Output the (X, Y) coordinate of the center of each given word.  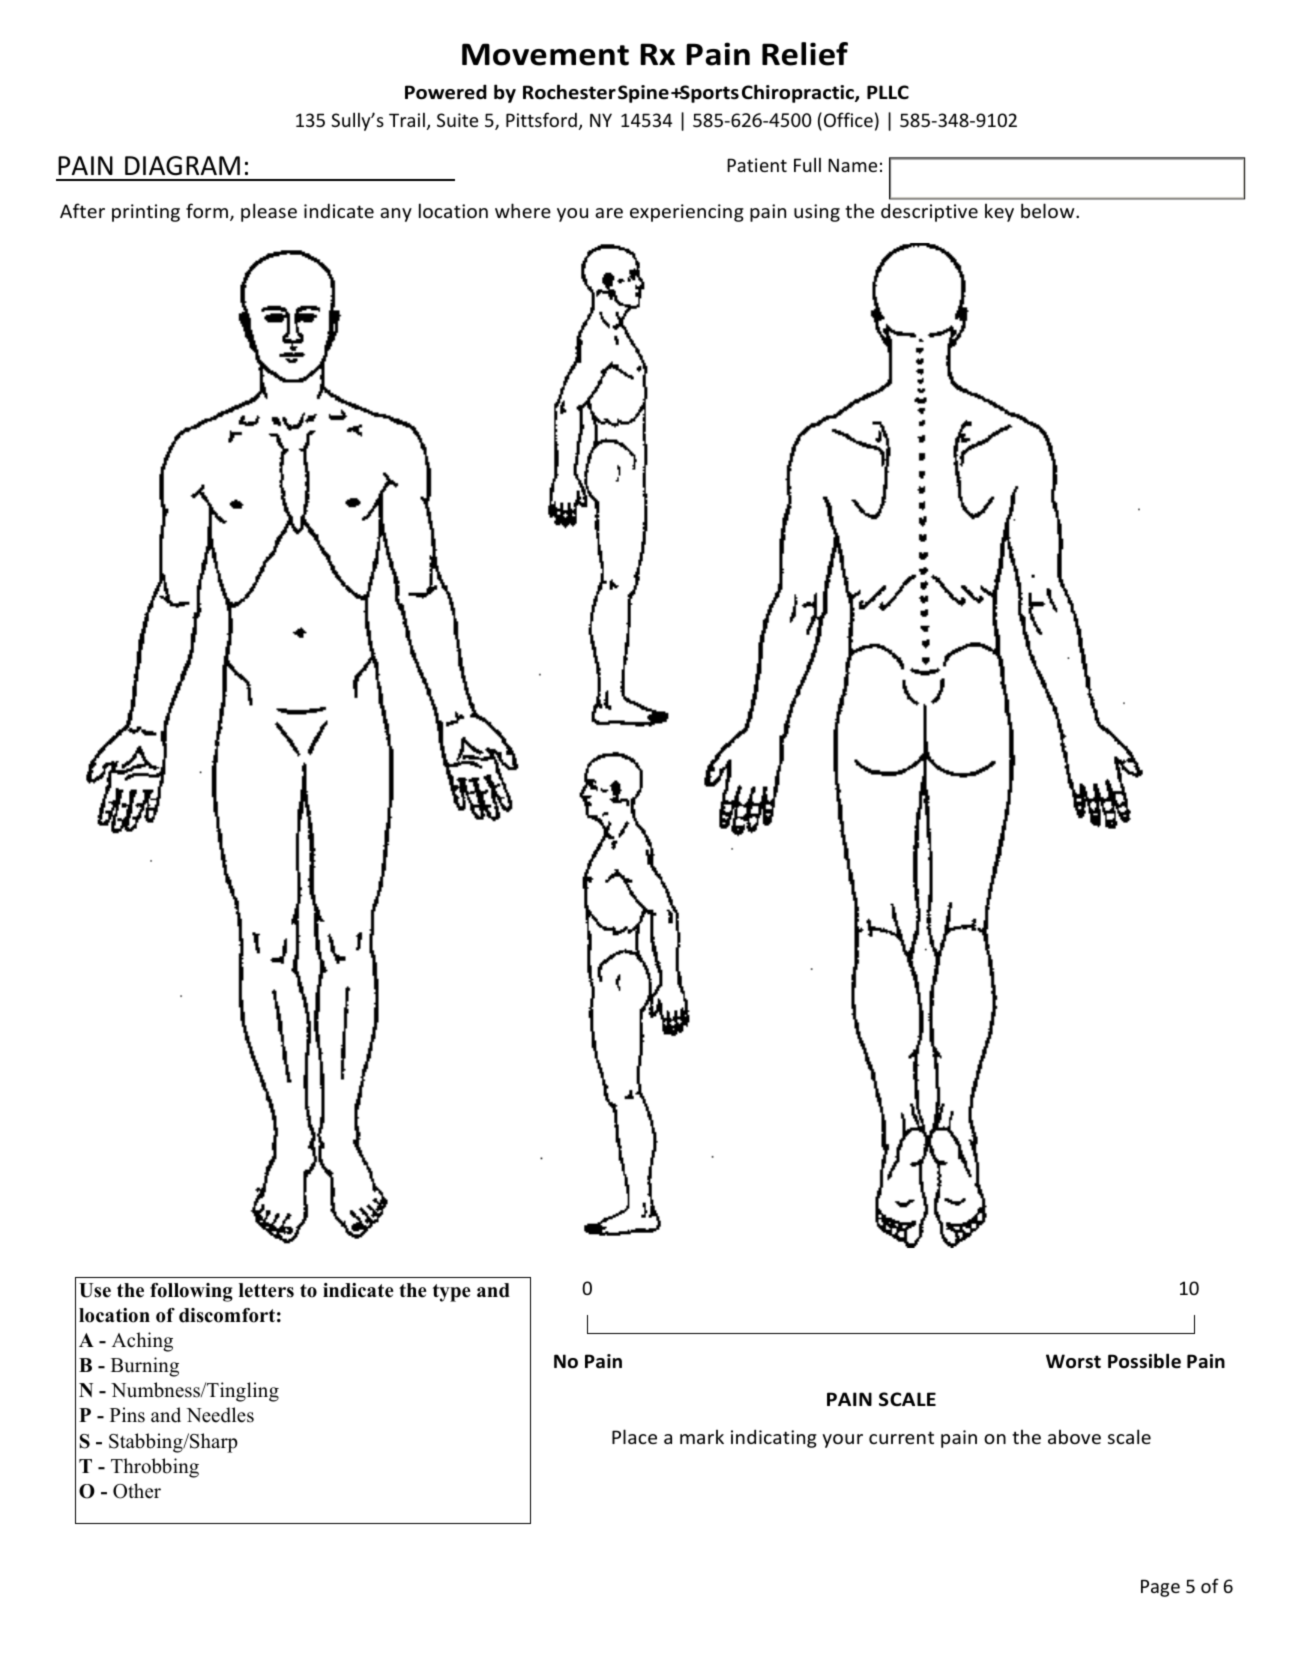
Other (137, 1491)
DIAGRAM (182, 166)
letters (266, 1290)
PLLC (888, 92)
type (452, 1293)
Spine (643, 94)
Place (634, 1436)
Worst (1073, 1361)
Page (1160, 1588)
